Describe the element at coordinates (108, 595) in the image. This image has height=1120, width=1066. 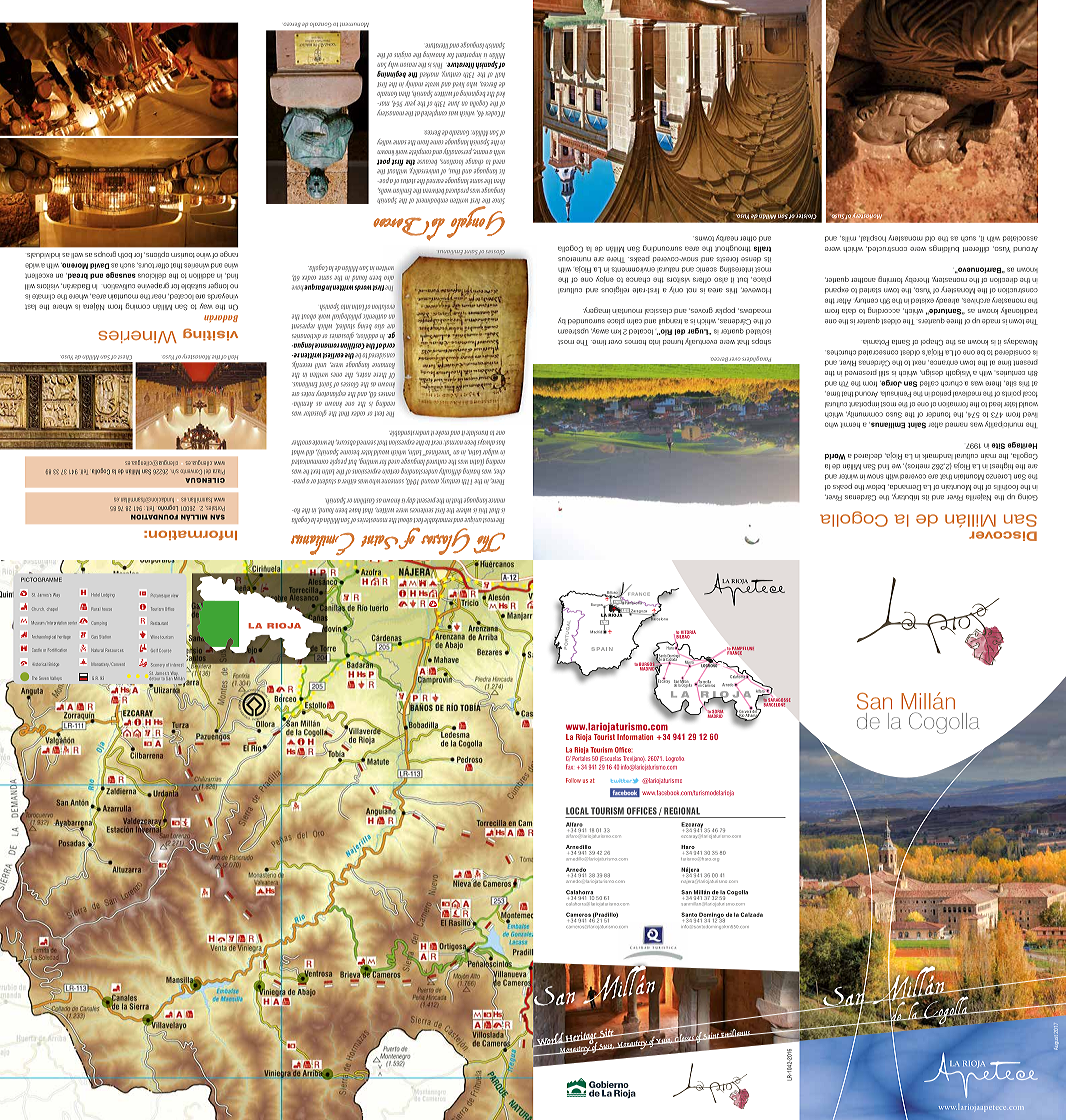
I see `Lodging` at that location.
